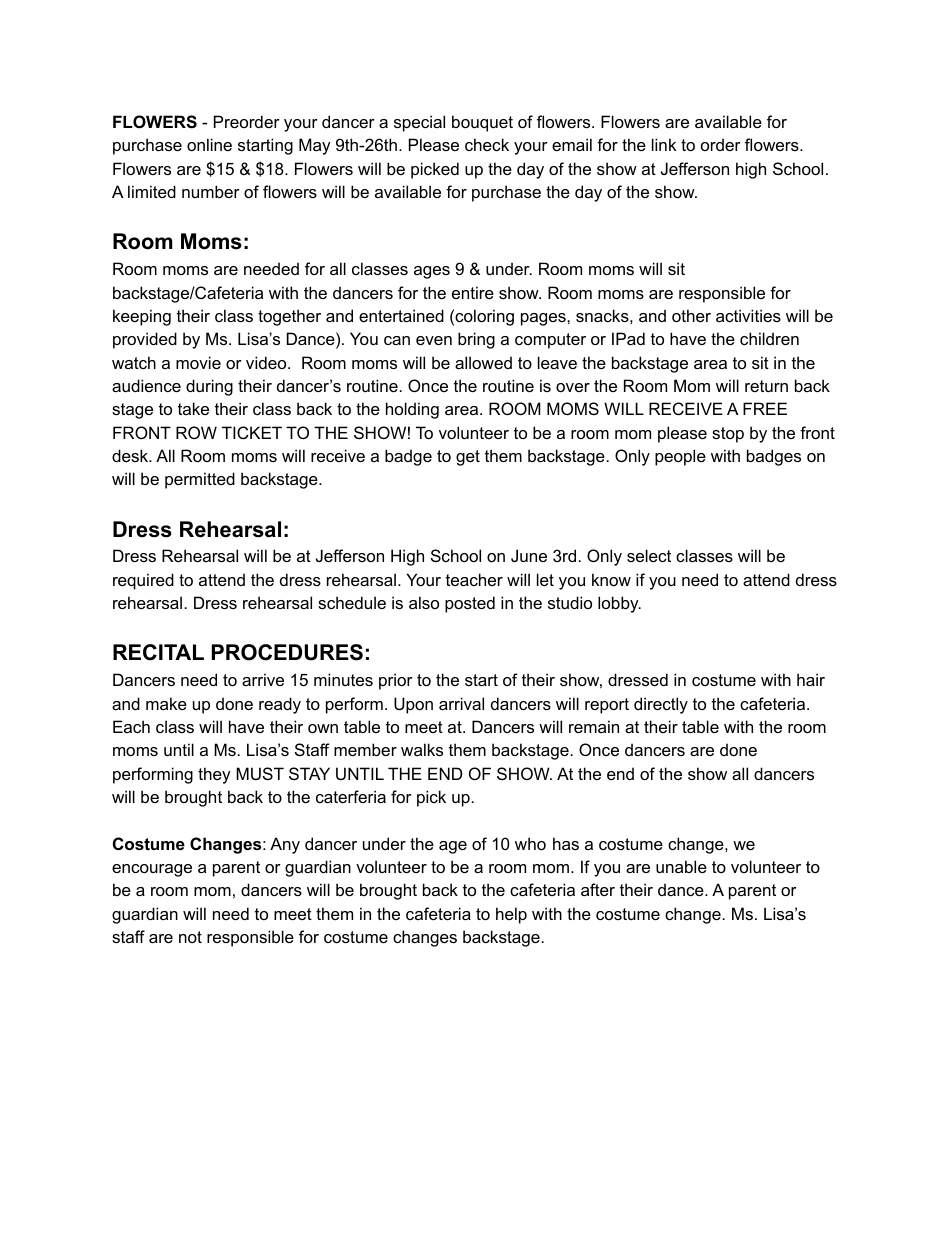  I want to click on permitted, so click(200, 480).
